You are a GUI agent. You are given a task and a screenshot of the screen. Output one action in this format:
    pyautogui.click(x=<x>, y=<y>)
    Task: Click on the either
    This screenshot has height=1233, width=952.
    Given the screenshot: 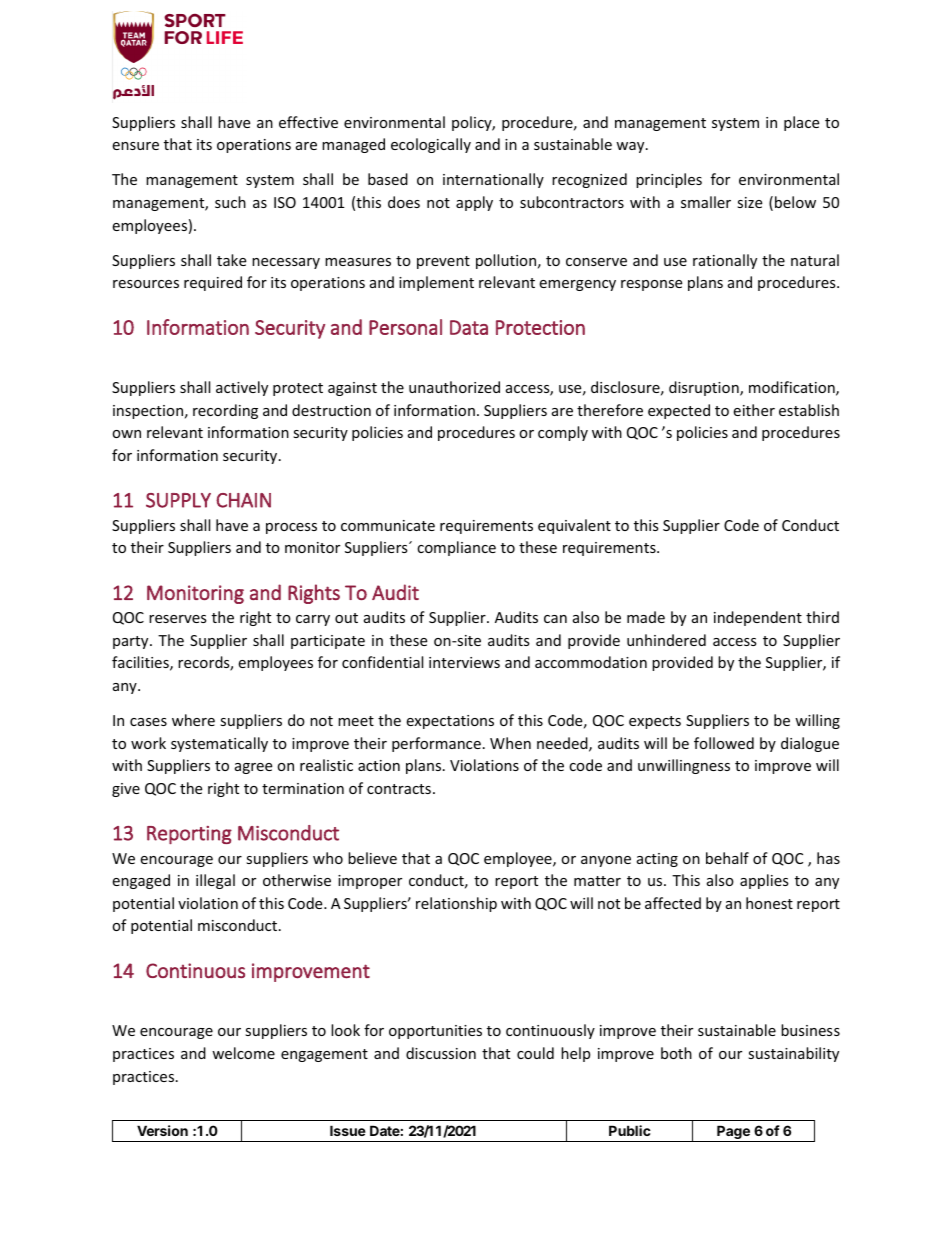 What is the action you would take?
    pyautogui.click(x=754, y=410)
